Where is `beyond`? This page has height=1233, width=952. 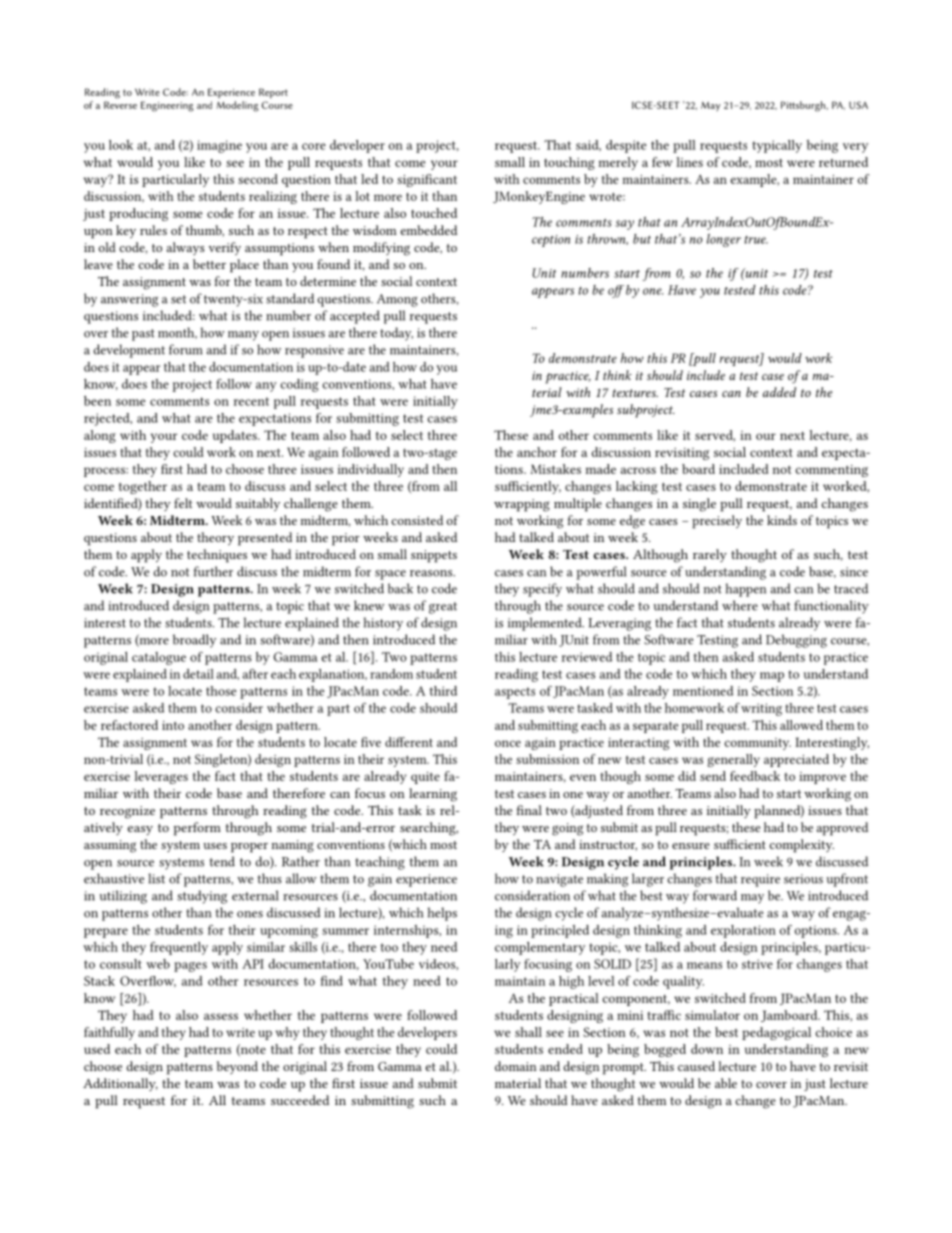
beyond is located at coordinates (237, 1067).
